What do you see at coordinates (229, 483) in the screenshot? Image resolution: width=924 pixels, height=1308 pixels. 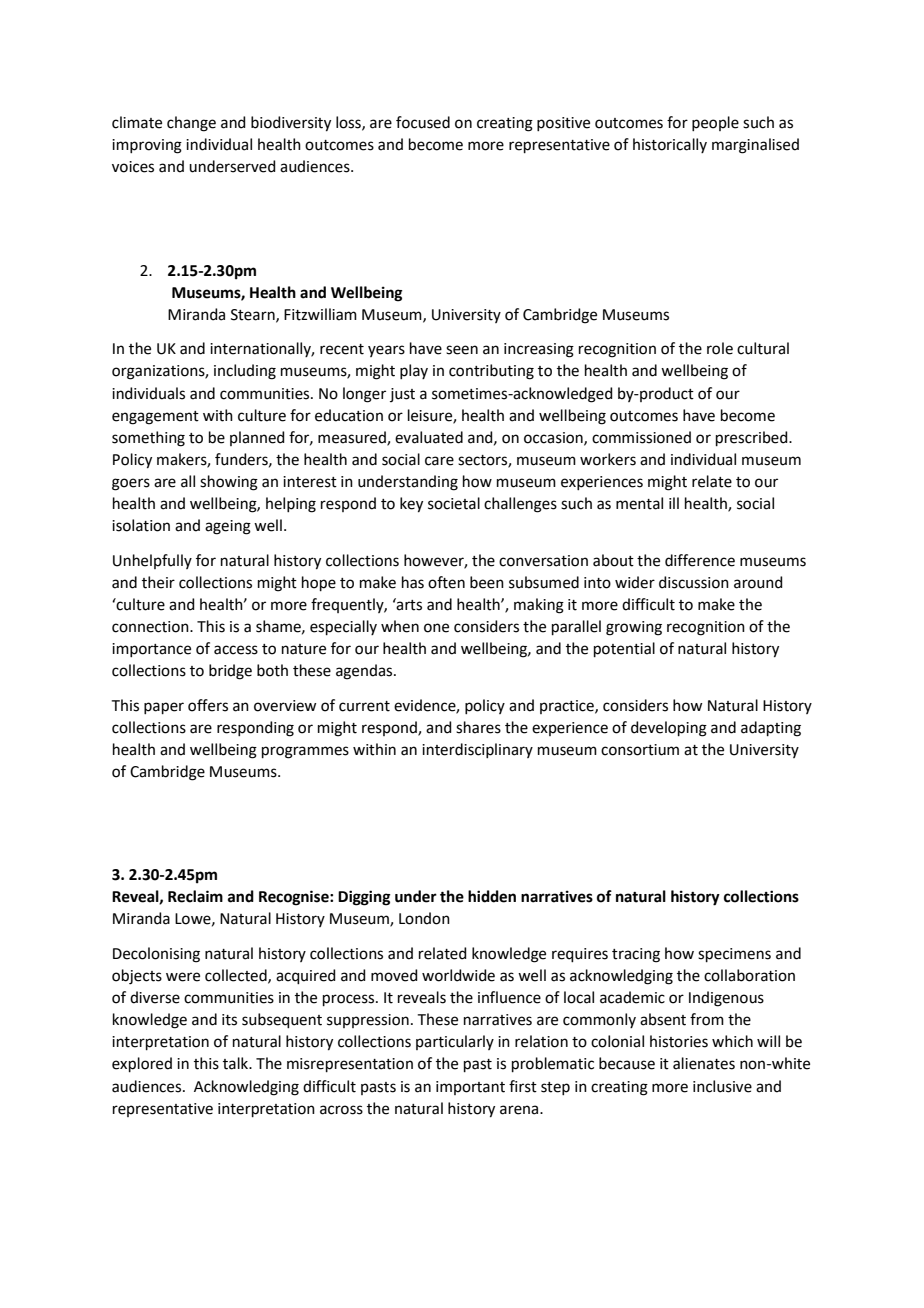 I see `showing` at bounding box center [229, 483].
